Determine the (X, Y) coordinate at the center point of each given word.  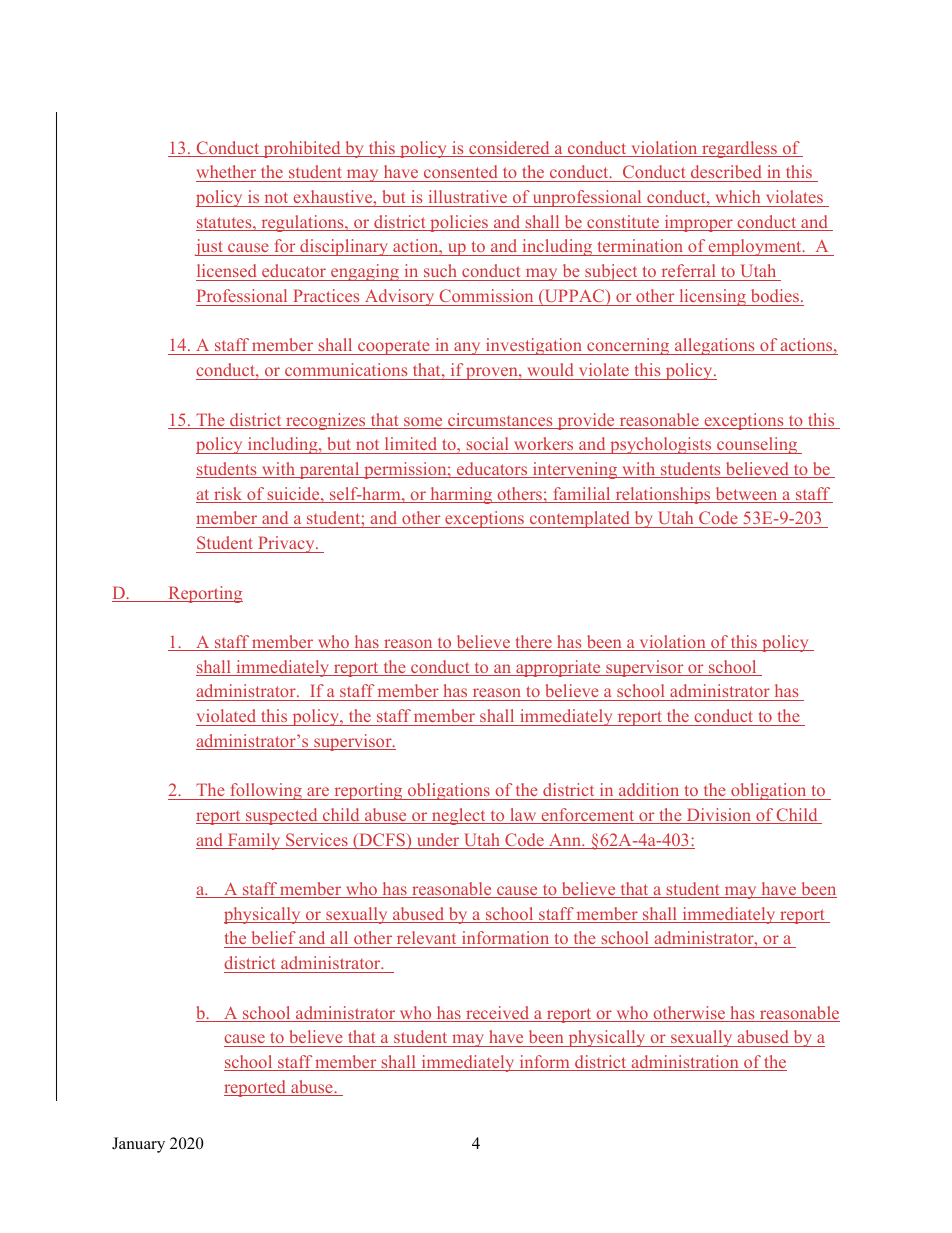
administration (685, 1063)
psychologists (661, 445)
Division (719, 816)
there (533, 643)
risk (228, 495)
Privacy (286, 544)
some (423, 423)
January (138, 1145)
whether (227, 173)
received (498, 1014)
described (726, 173)
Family (254, 841)
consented (461, 173)
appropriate (558, 668)
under (438, 841)
